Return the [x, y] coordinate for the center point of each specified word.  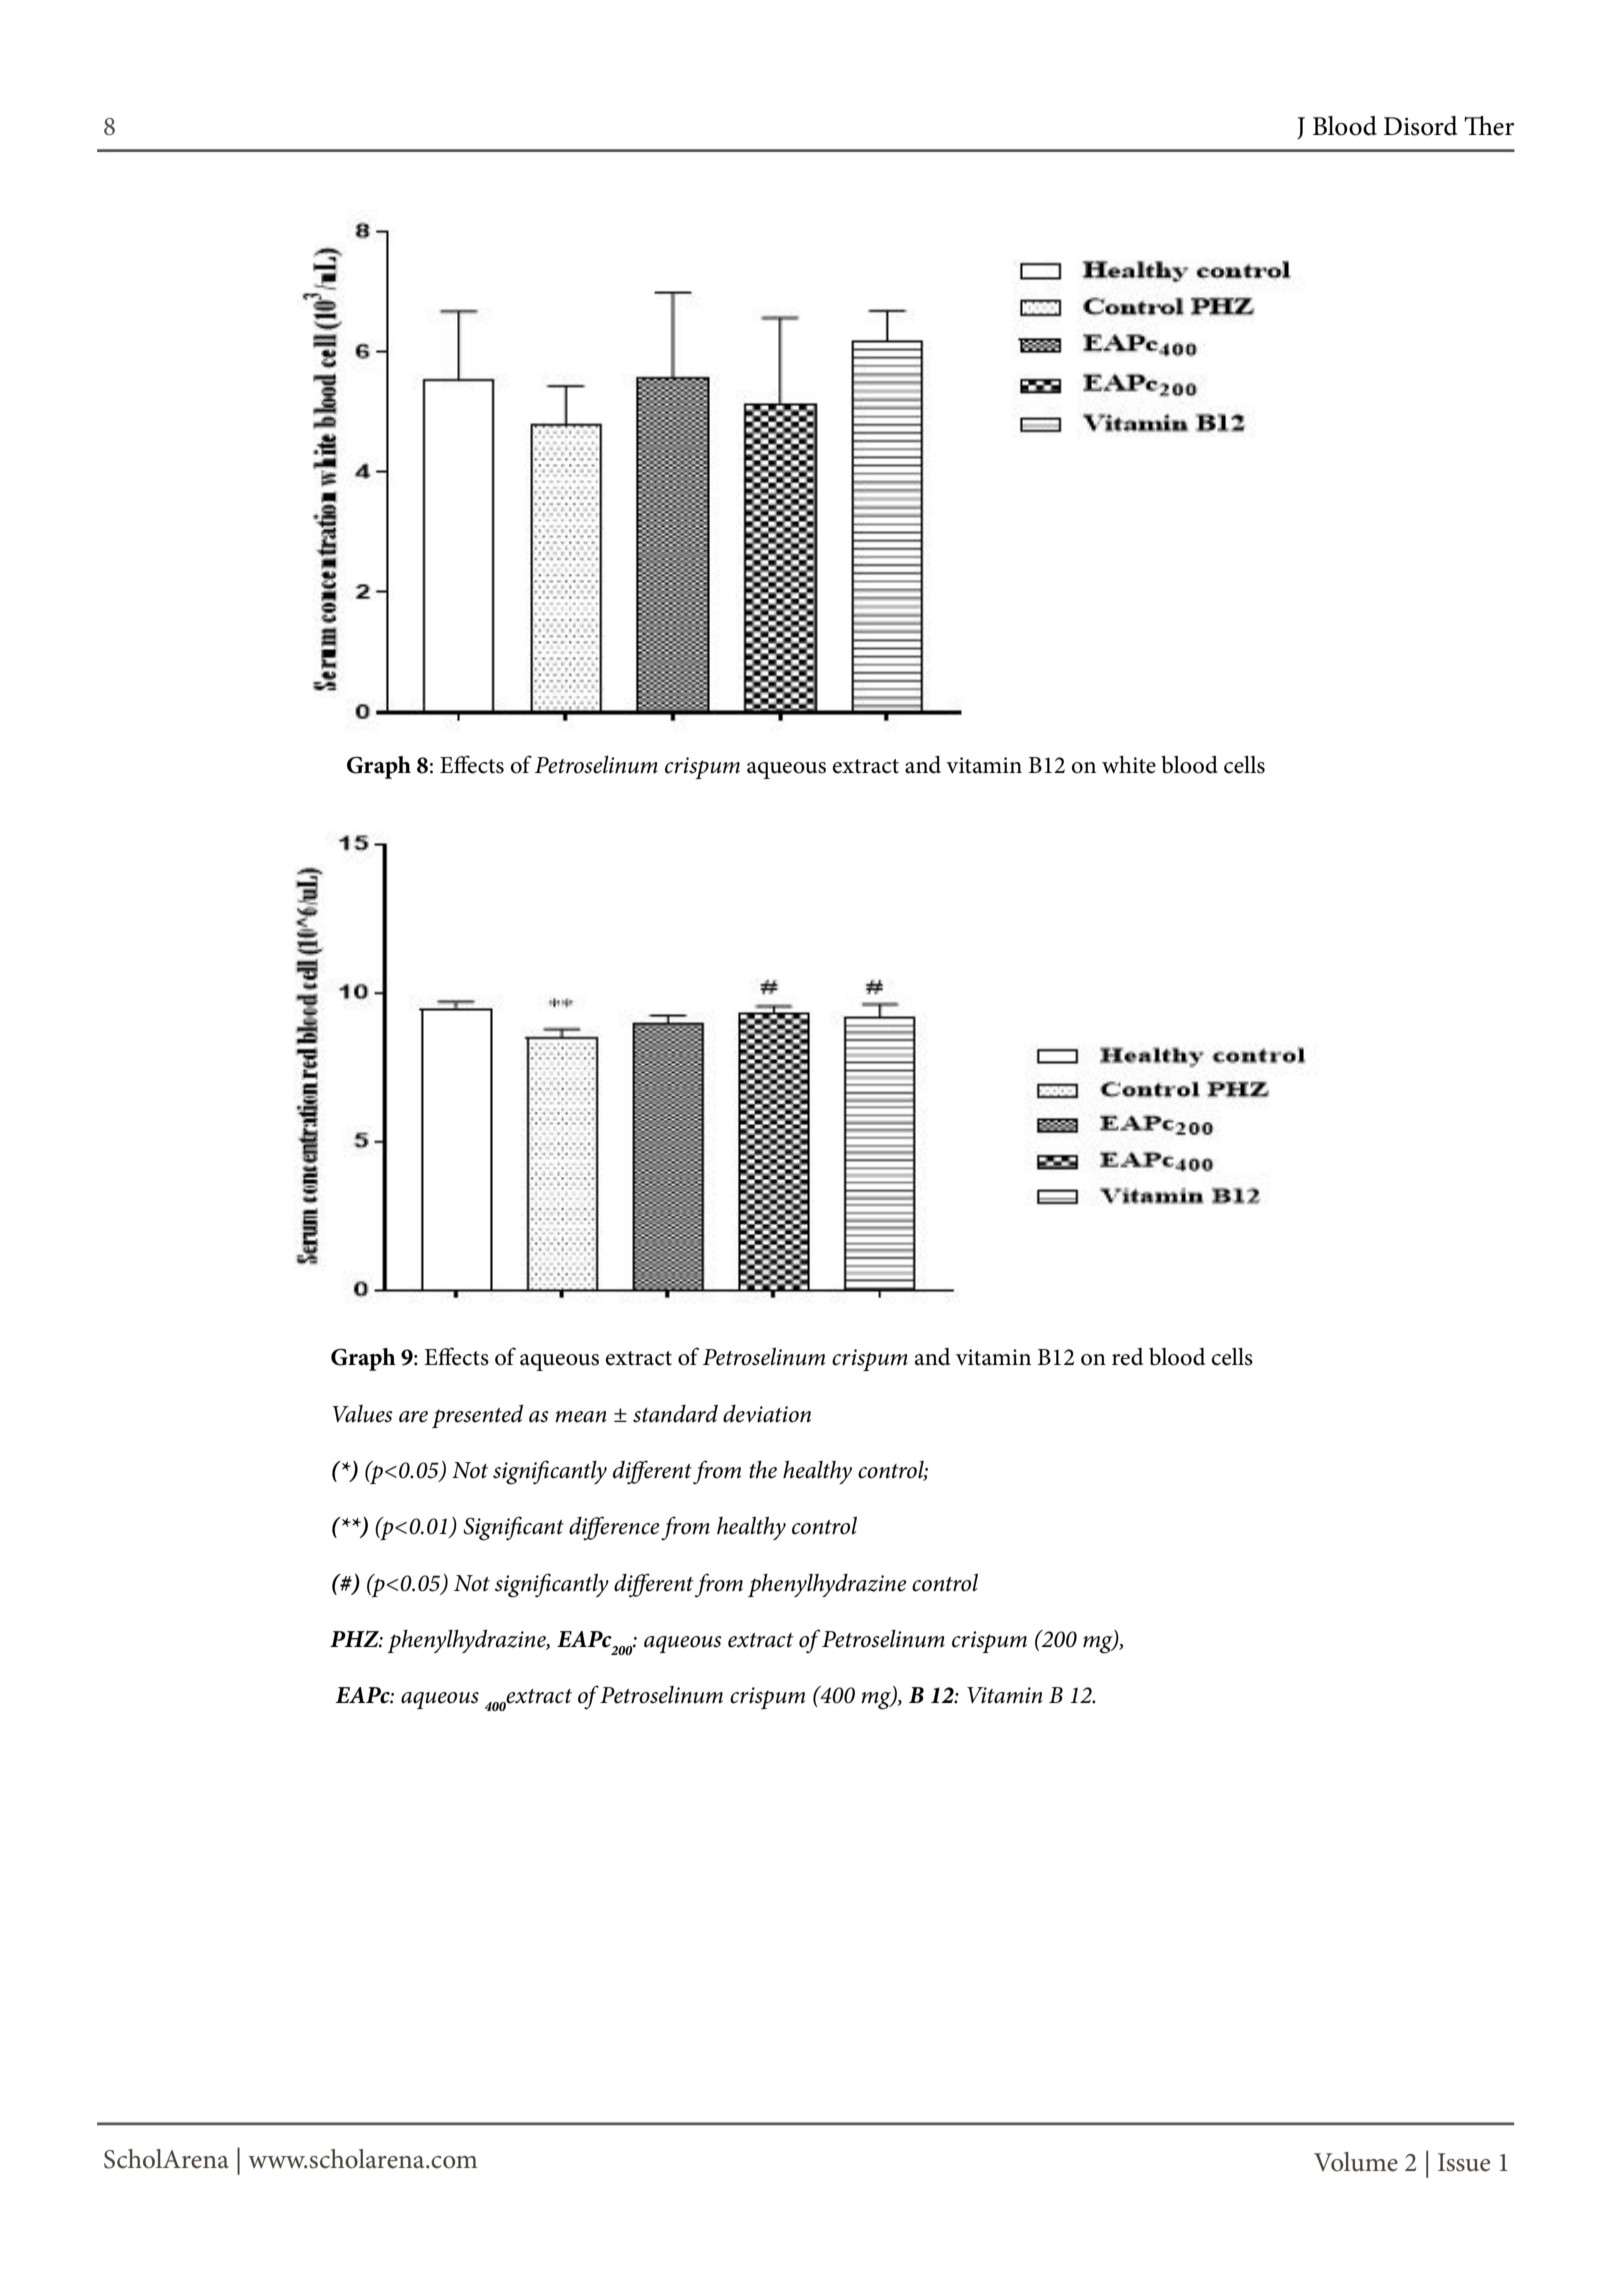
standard [675, 1413]
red [1127, 1357]
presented [477, 1416]
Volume [1356, 2162]
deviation [767, 1413]
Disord [1420, 126]
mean [580, 1417]
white [1129, 765]
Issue [1464, 2162]
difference [614, 1528]
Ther [1489, 126]
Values [363, 1414]
